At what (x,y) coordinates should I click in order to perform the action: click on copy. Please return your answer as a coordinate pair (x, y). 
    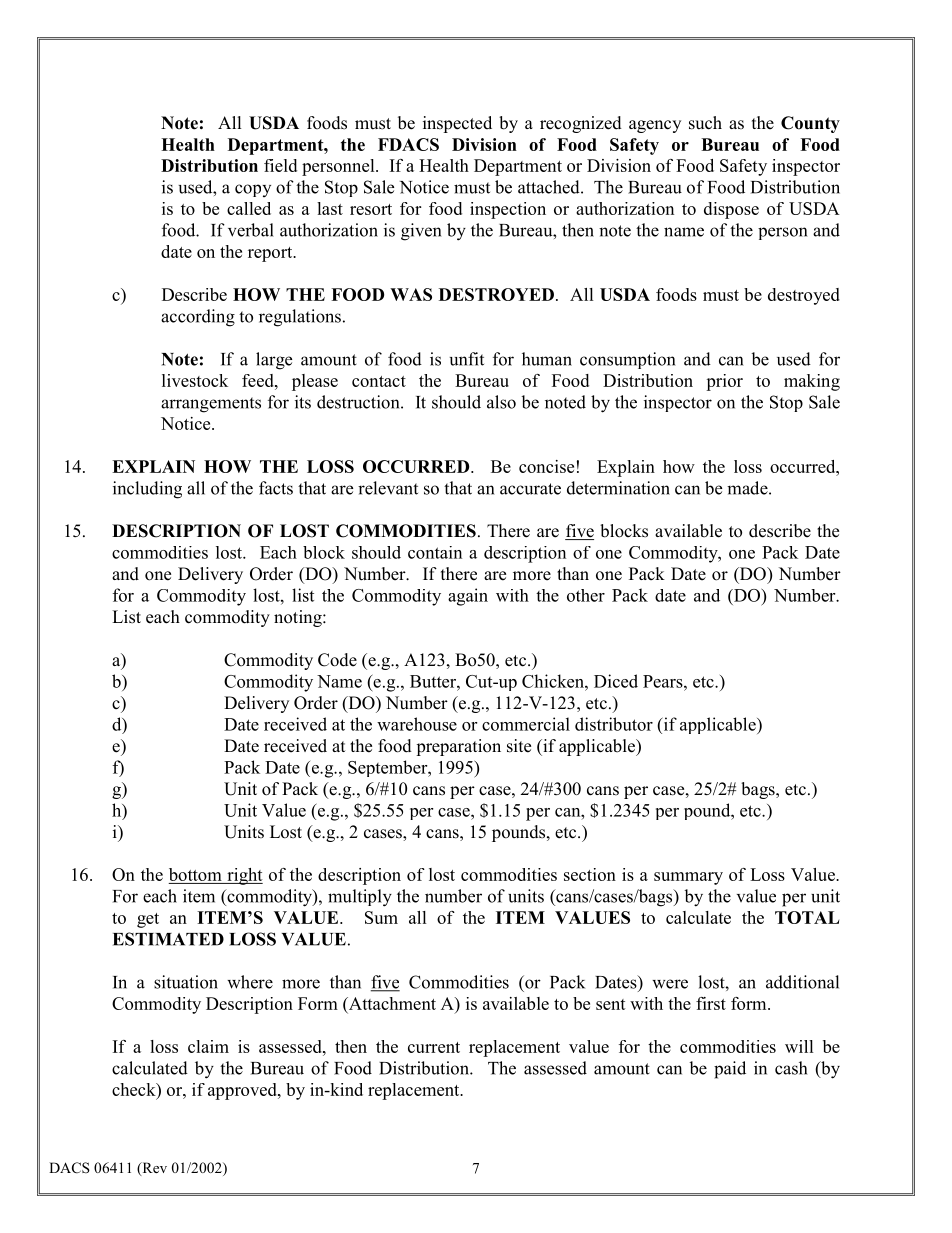
    Looking at the image, I should click on (253, 190).
